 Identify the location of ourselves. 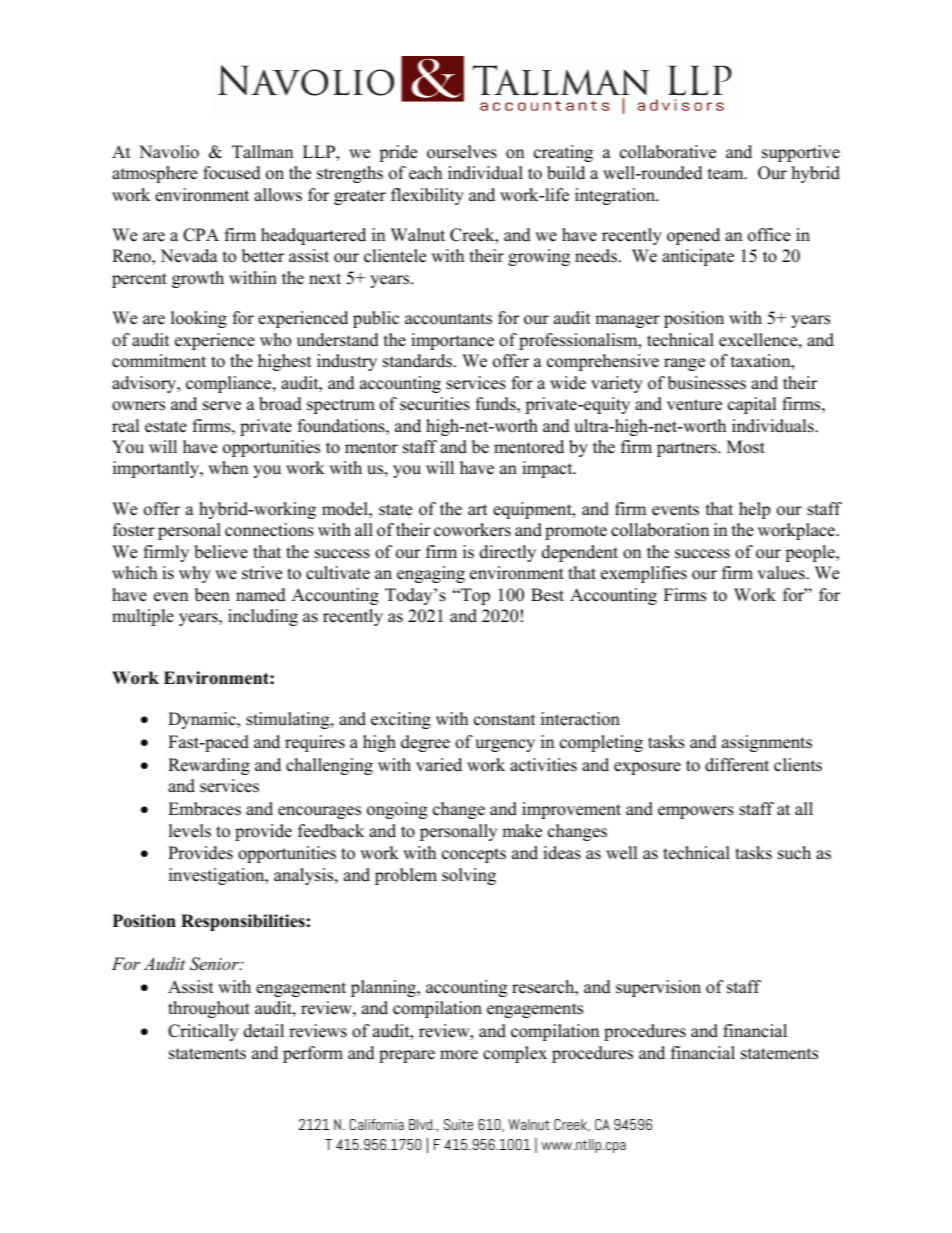
(462, 152).
